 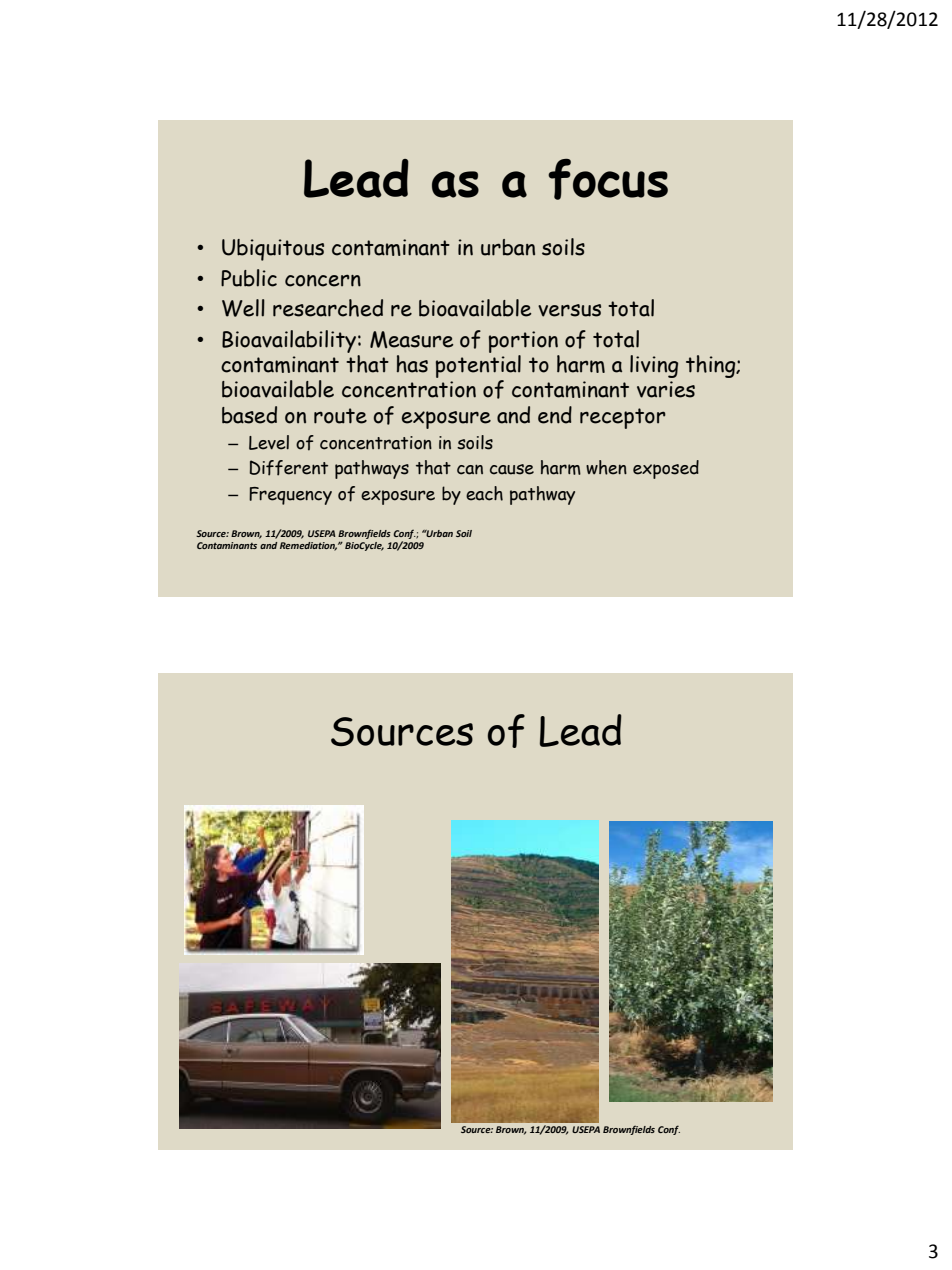 I want to click on Ubiquitous, so click(x=273, y=250).
